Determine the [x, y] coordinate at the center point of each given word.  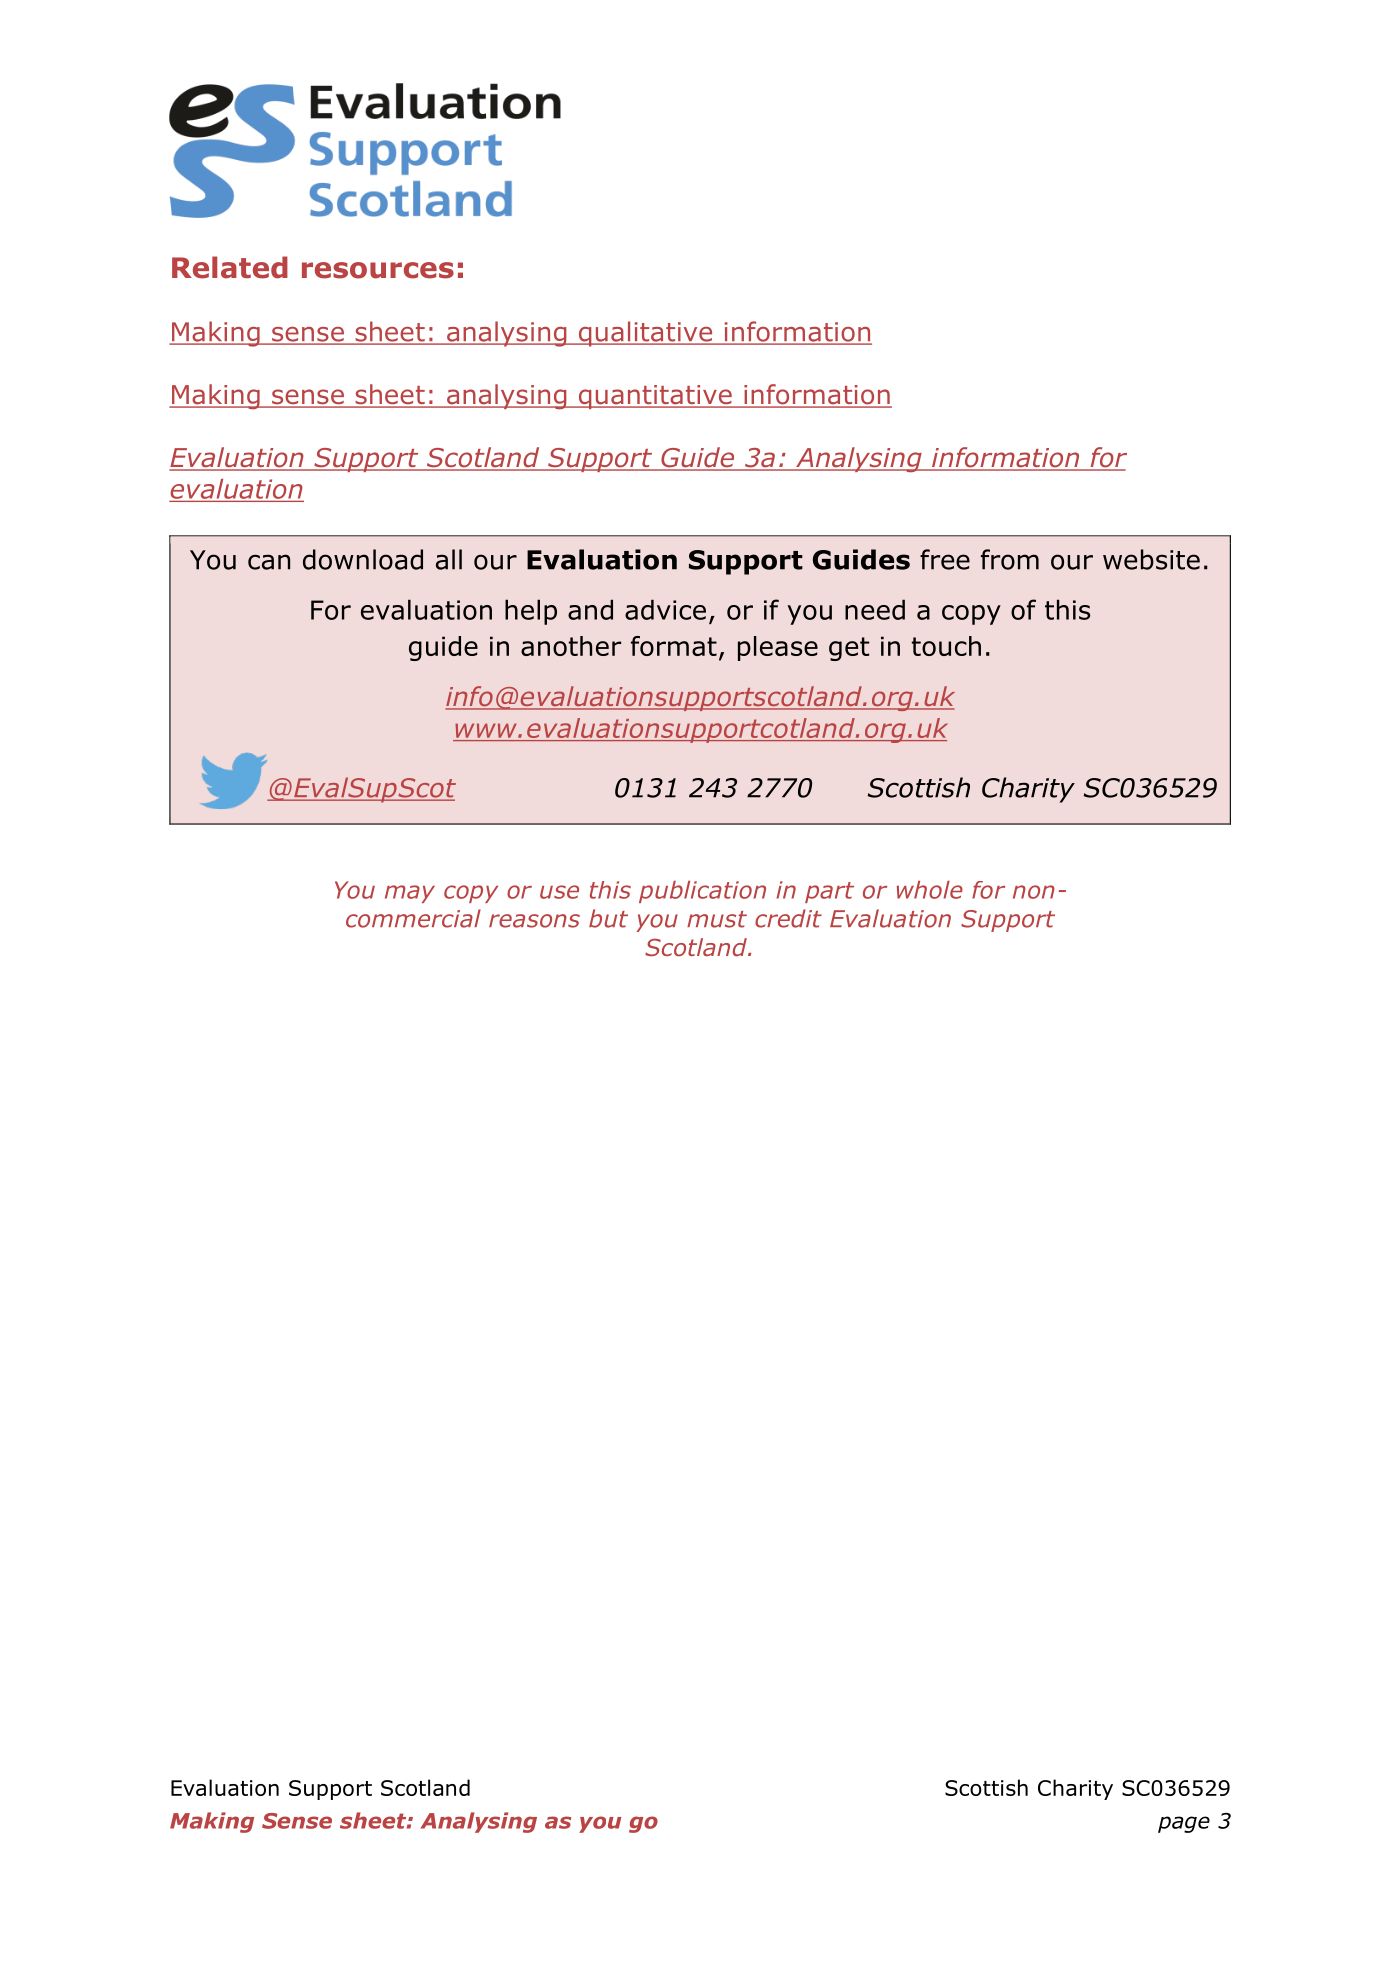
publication [702, 892]
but [608, 918]
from [1010, 559]
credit [788, 918]
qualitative [645, 334]
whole [930, 890]
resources [378, 270]
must [717, 919]
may [410, 894]
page [1184, 1824]
